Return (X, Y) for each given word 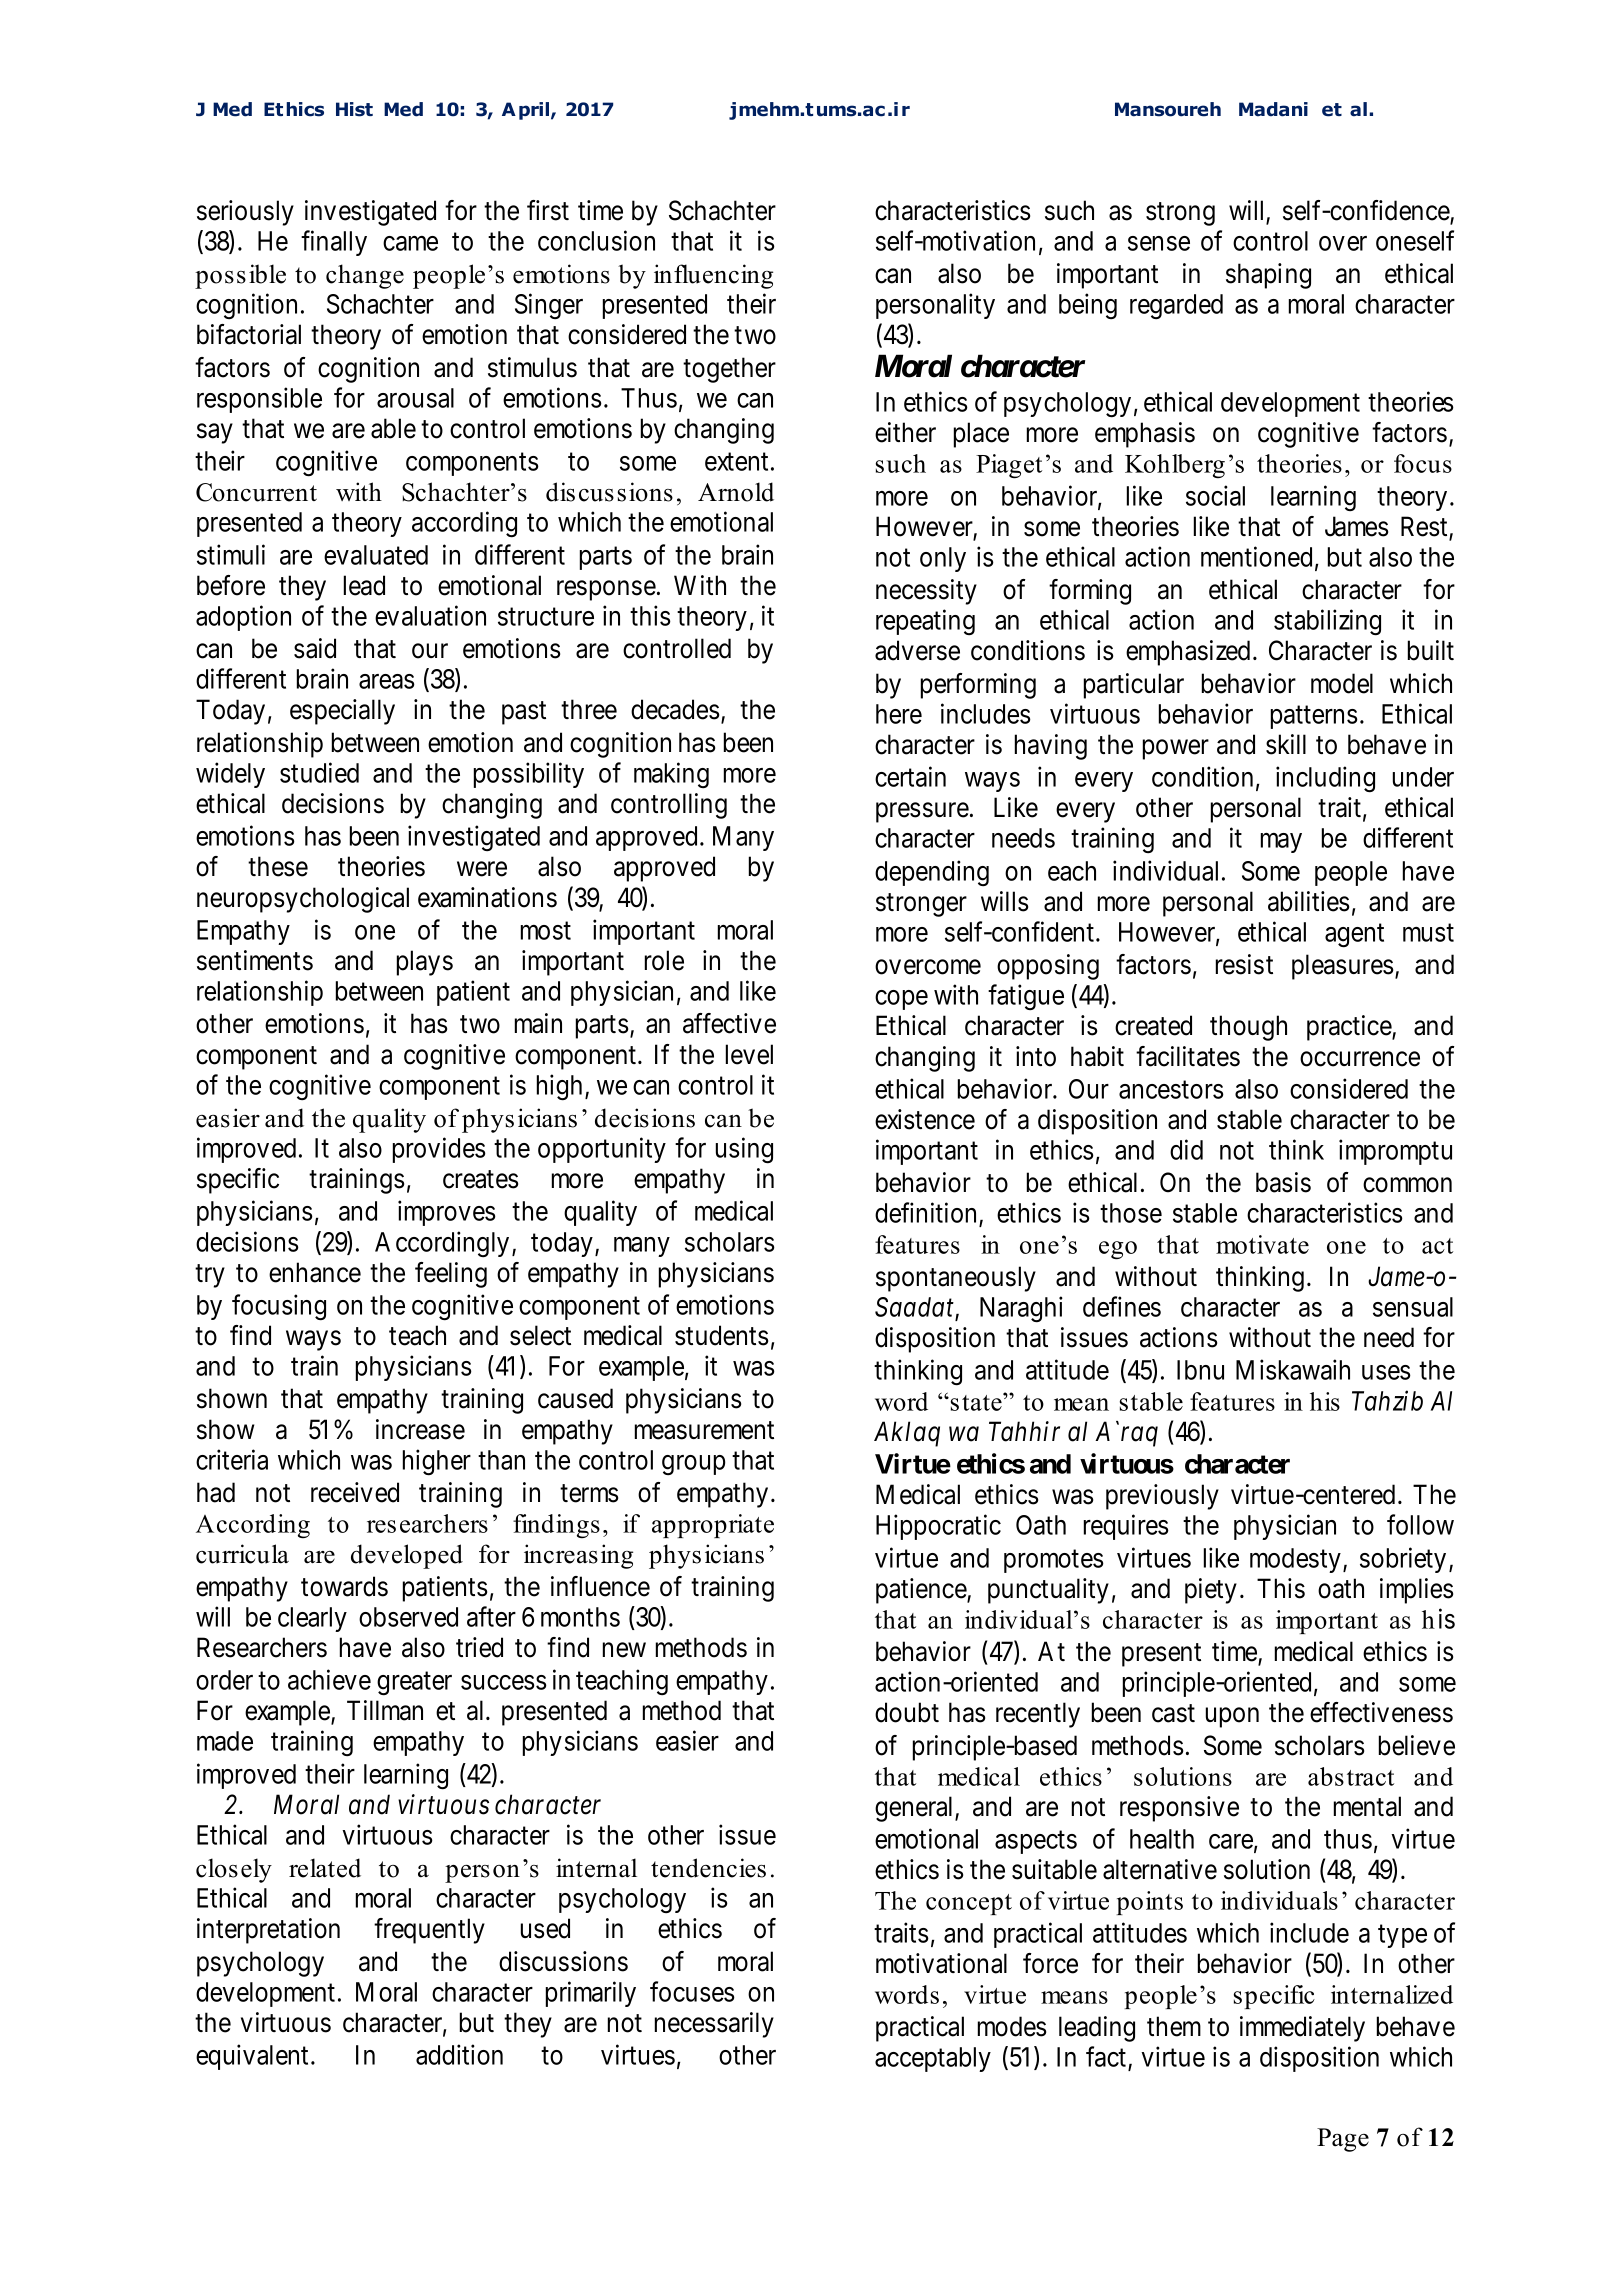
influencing (713, 276)
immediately (1302, 2029)
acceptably (933, 2059)
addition (459, 2054)
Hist (354, 109)
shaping (1268, 276)
